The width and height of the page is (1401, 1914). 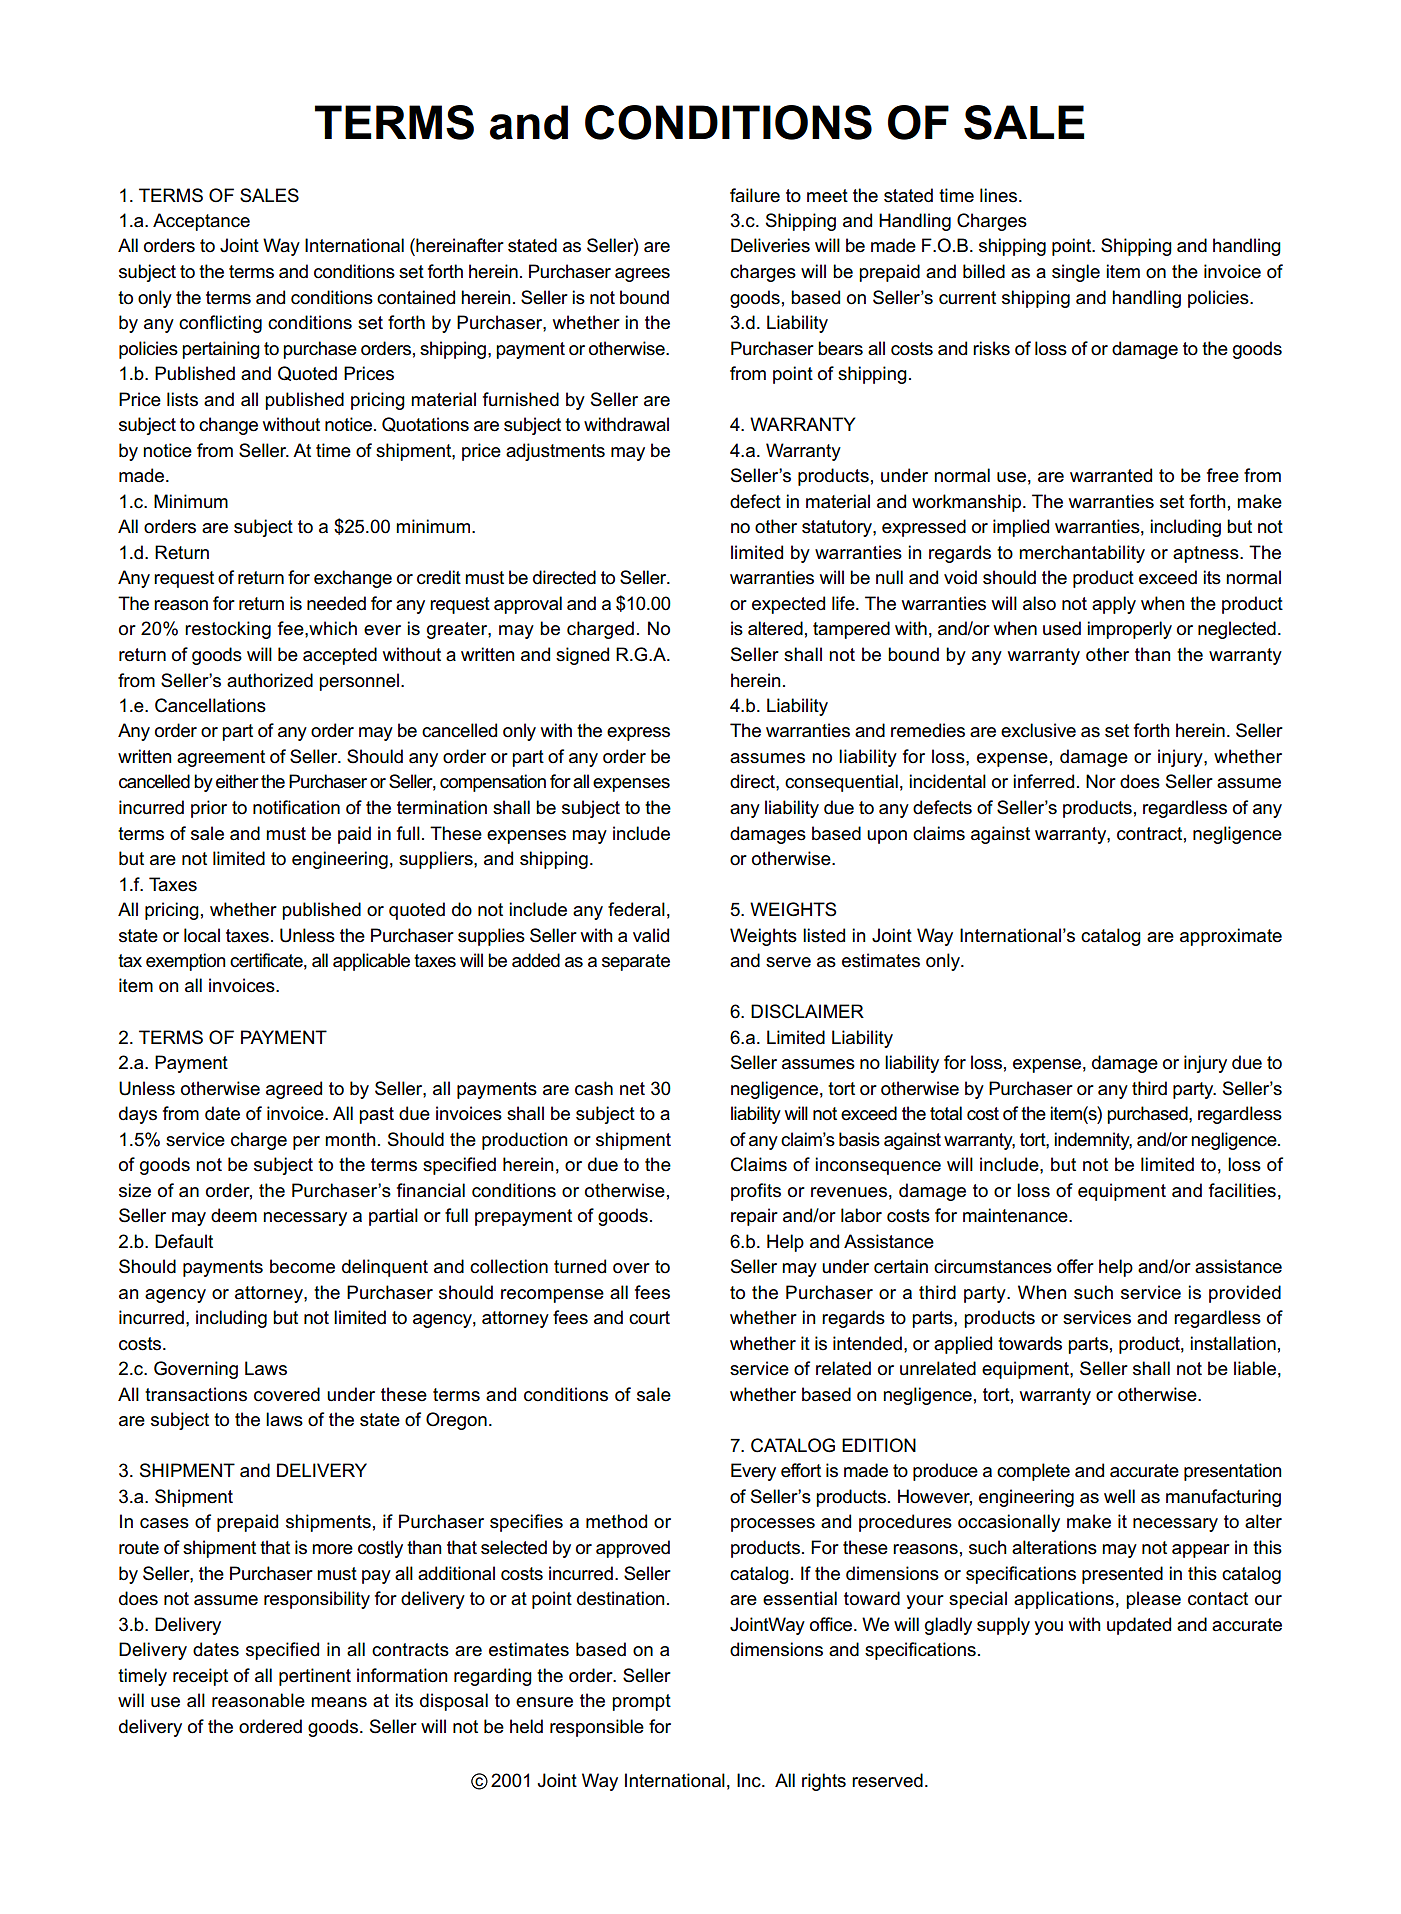 What do you see at coordinates (1076, 273) in the page?
I see `single` at bounding box center [1076, 273].
